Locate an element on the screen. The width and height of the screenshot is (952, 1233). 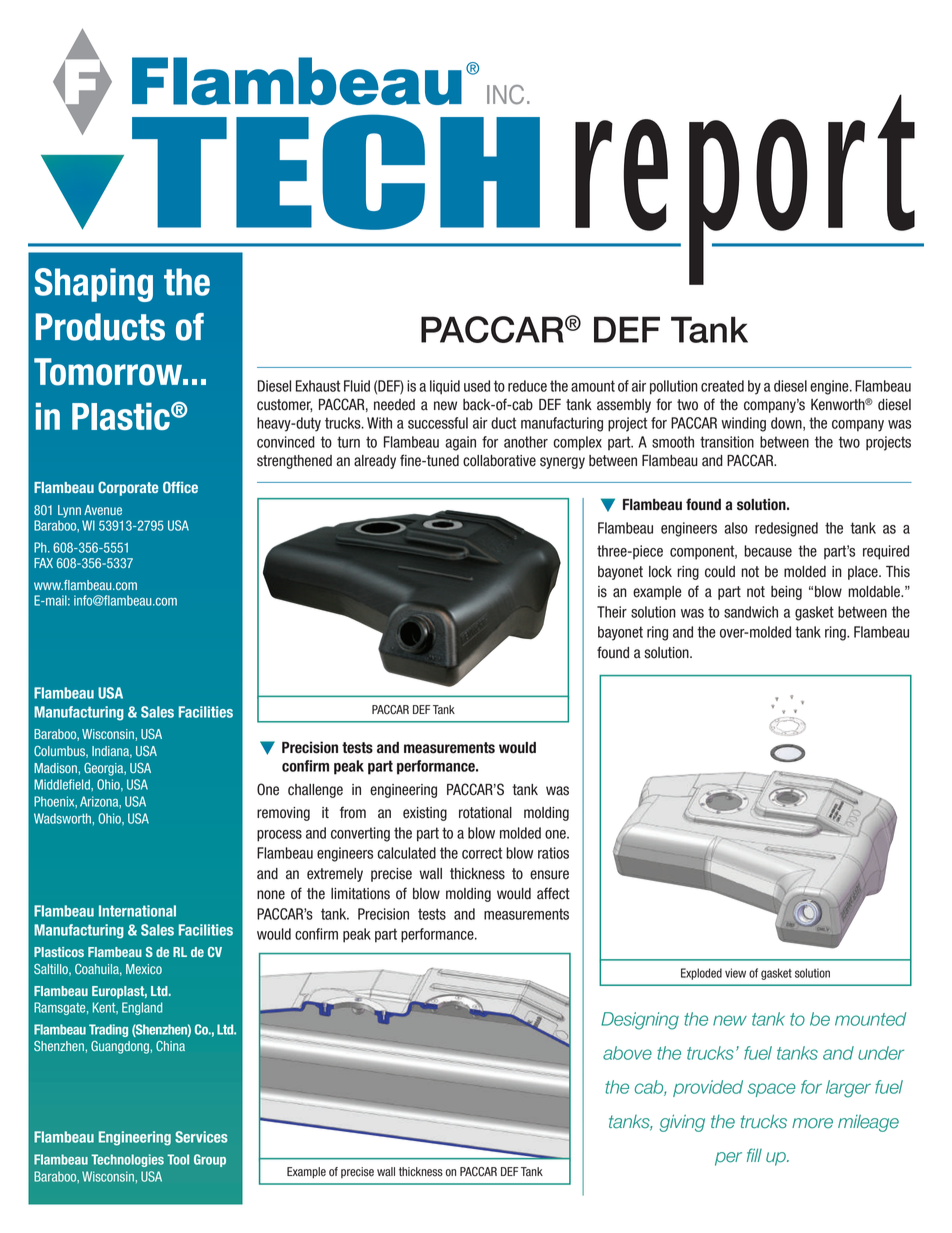
FAX is located at coordinates (43, 563).
